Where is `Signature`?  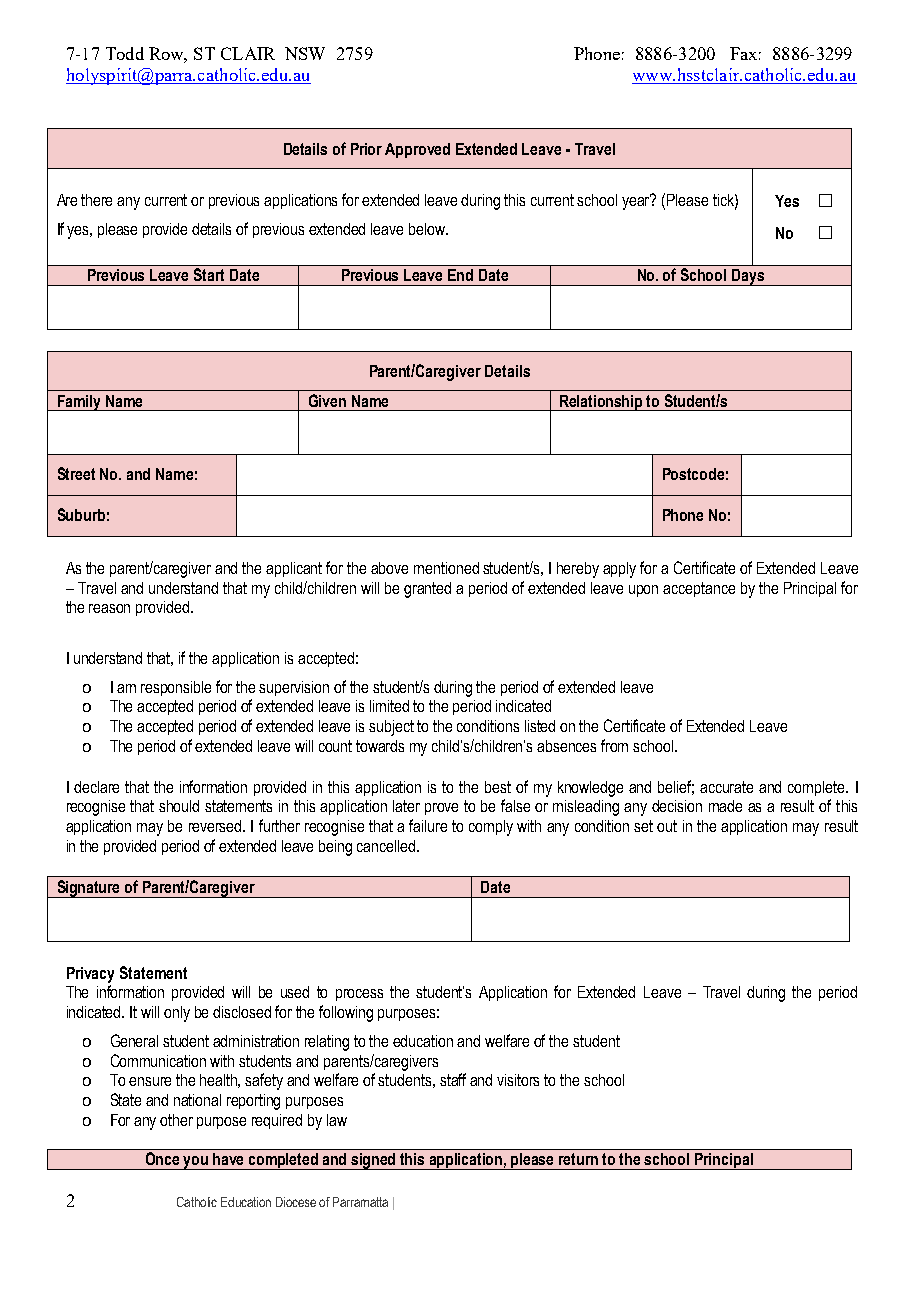
Signature is located at coordinates (89, 889).
